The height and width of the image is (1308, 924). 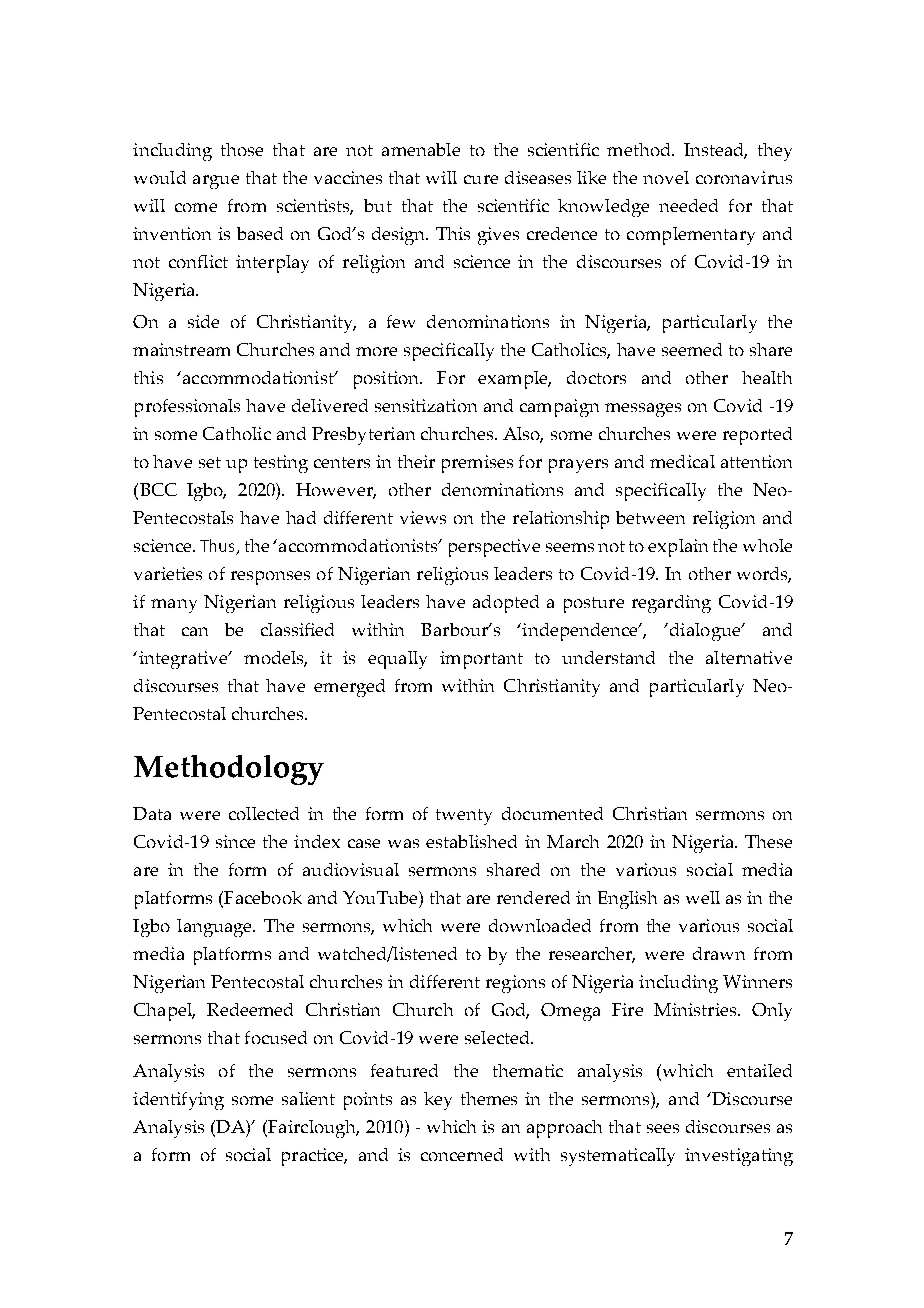 I want to click on needed, so click(x=688, y=205).
